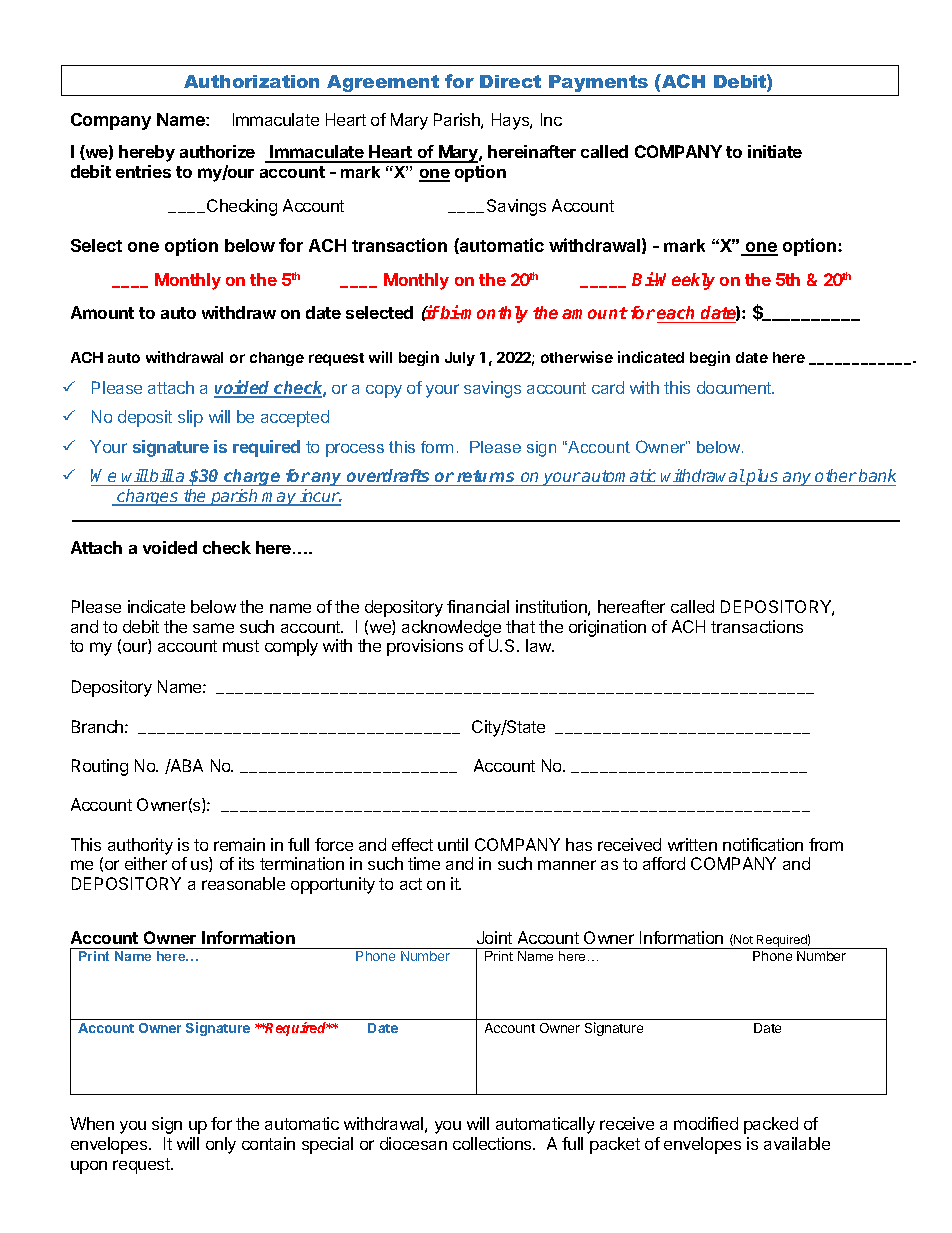 The height and width of the screenshot is (1233, 952). I want to click on returns, so click(486, 478).
